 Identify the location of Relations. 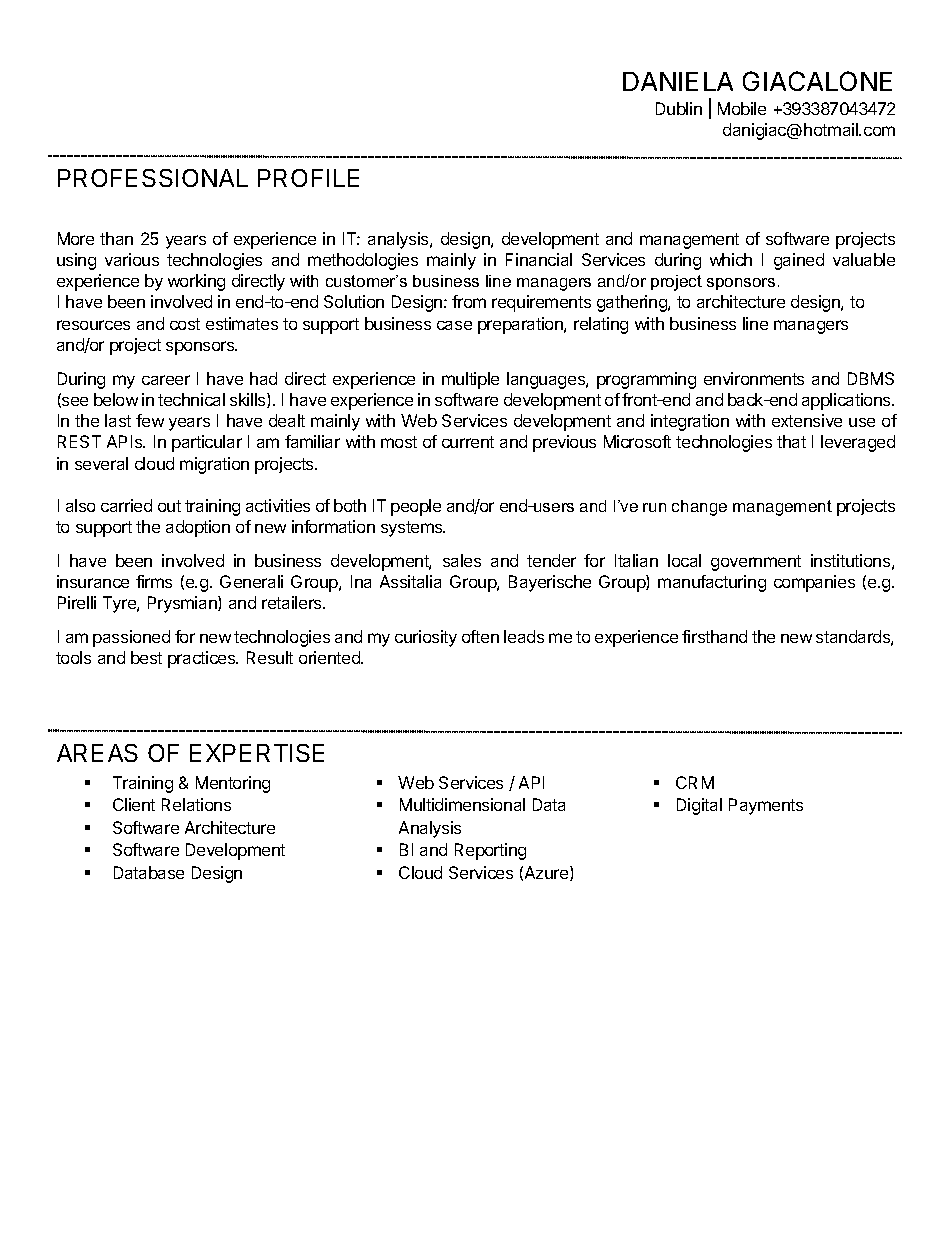
(196, 804).
